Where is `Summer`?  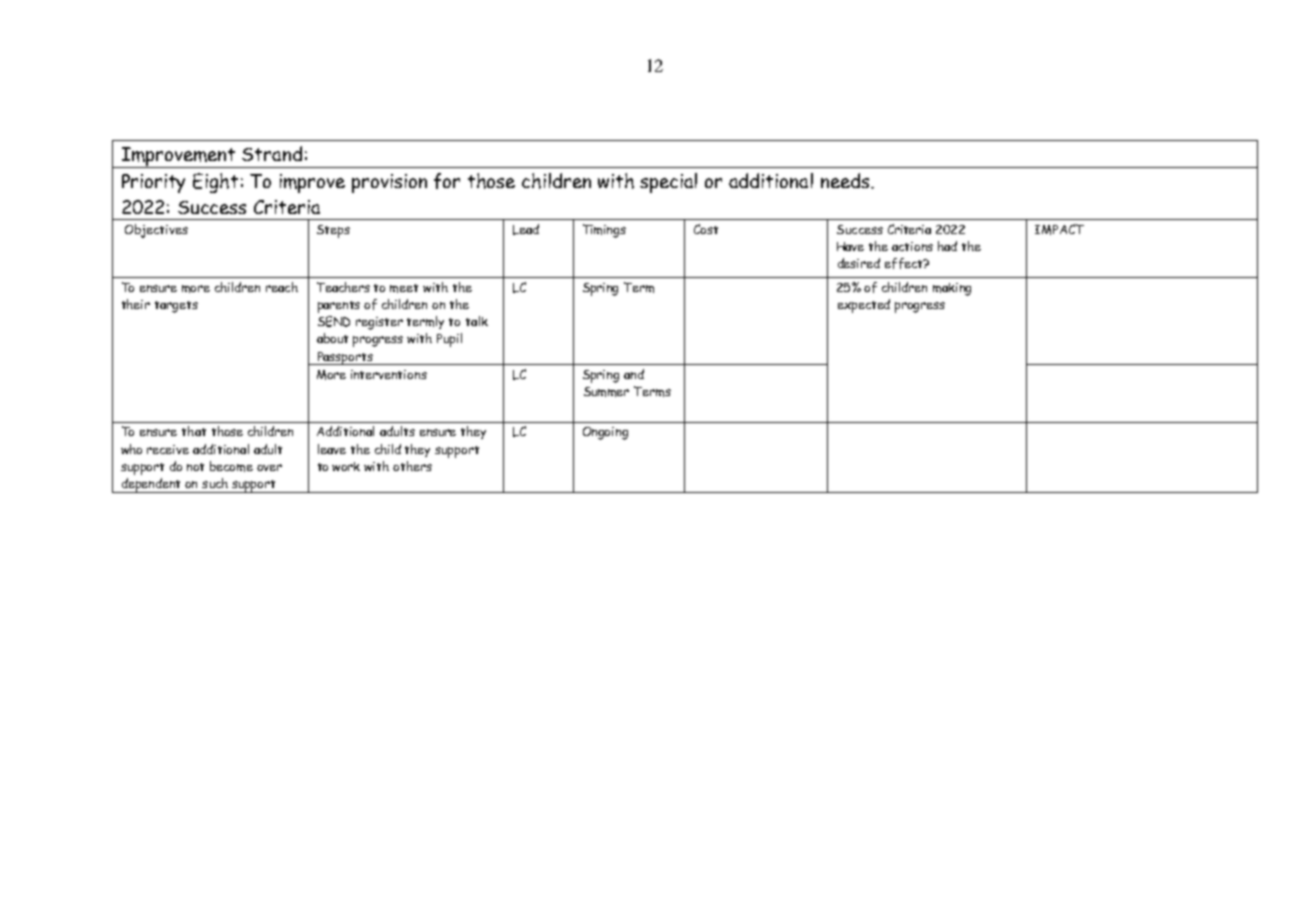
Summer is located at coordinates (606, 392).
